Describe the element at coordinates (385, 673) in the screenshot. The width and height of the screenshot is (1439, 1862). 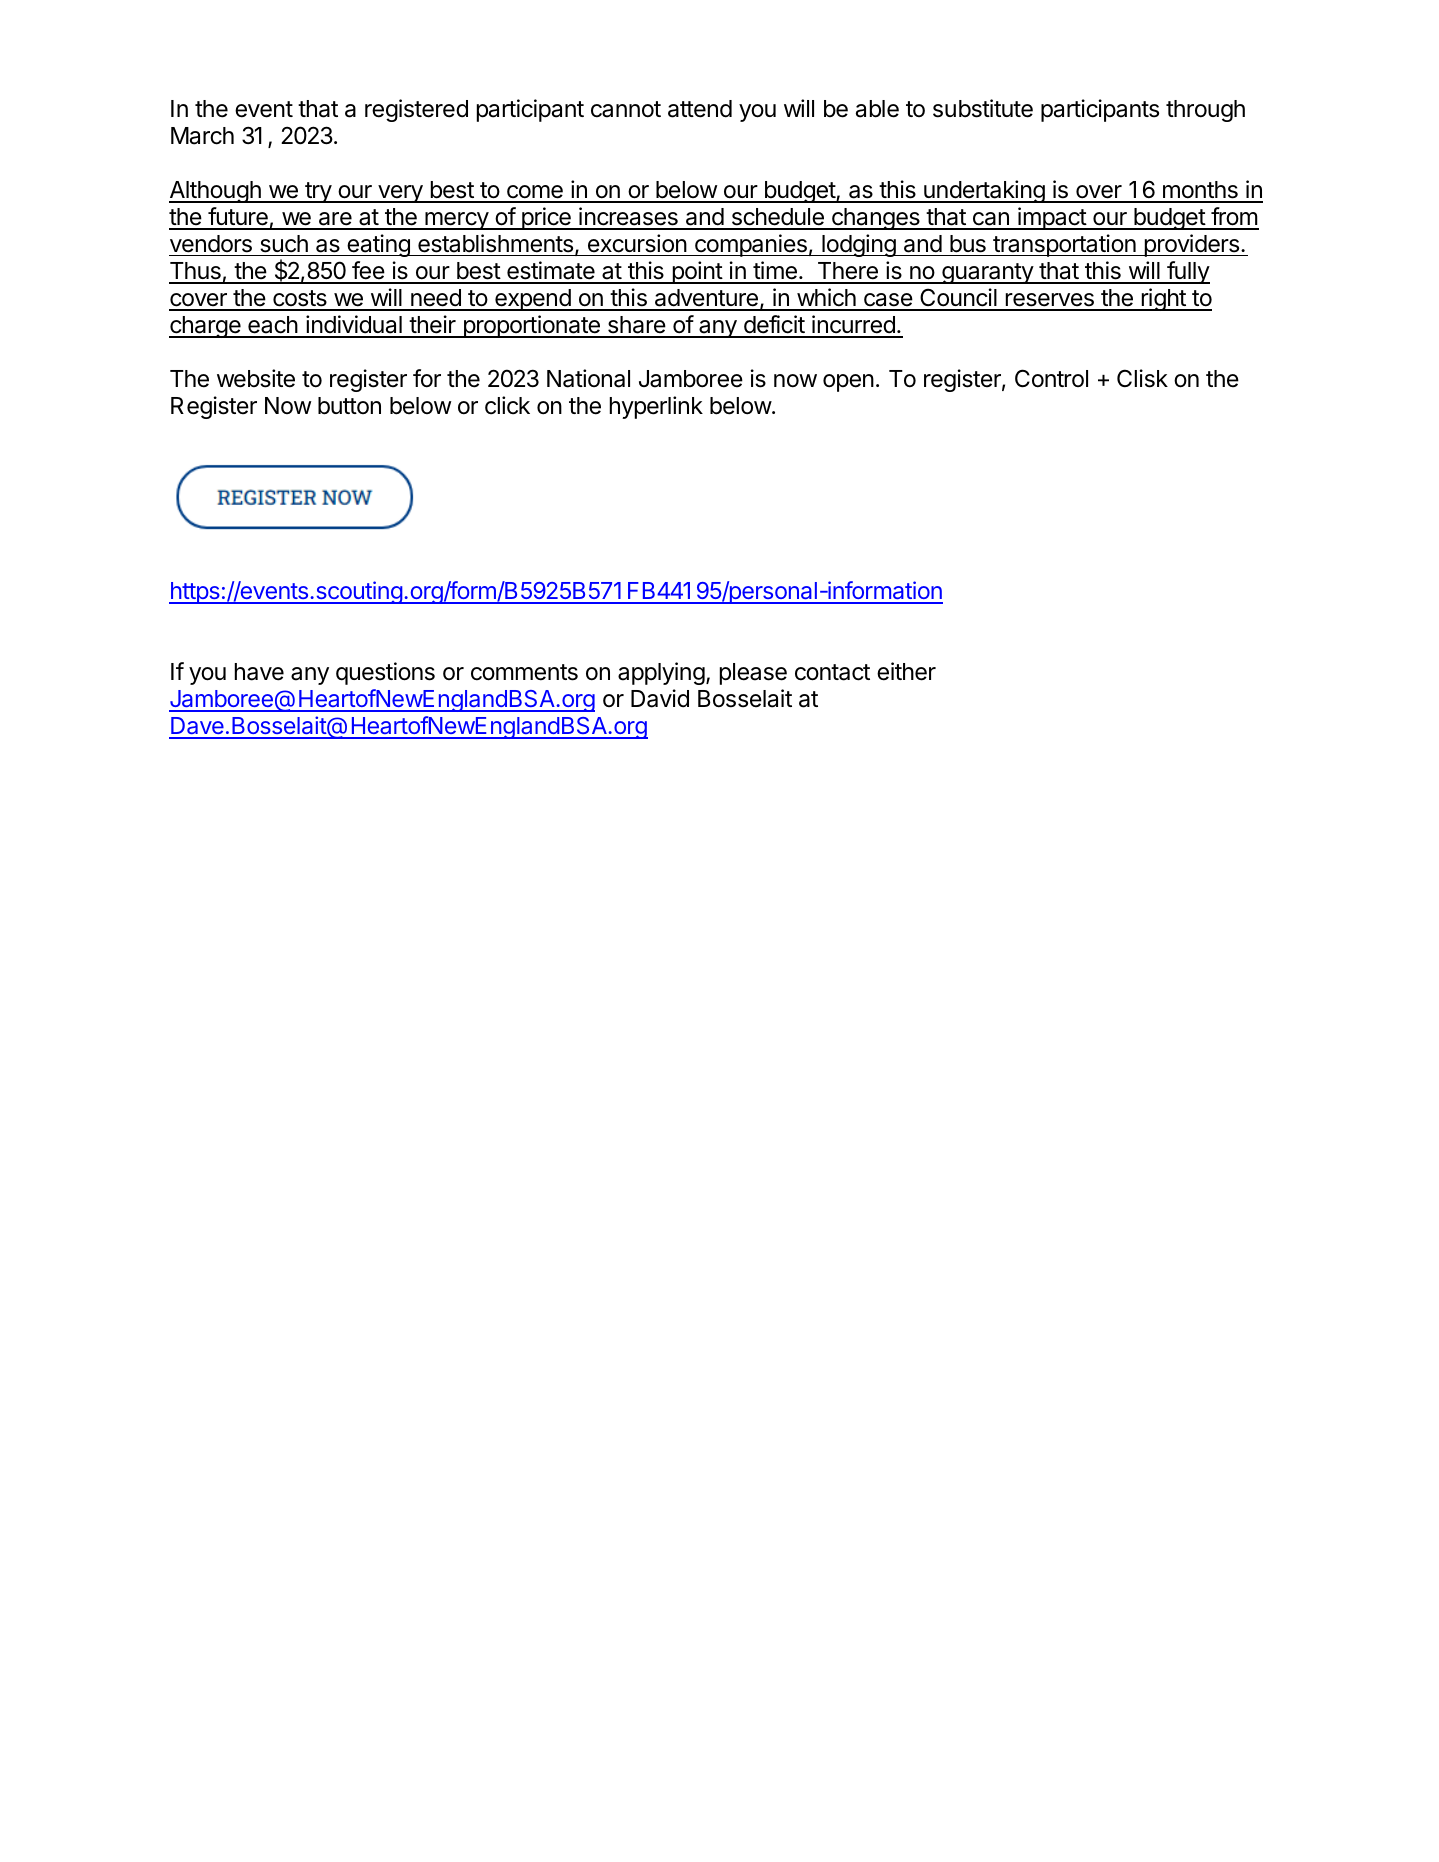
I see `questions` at that location.
